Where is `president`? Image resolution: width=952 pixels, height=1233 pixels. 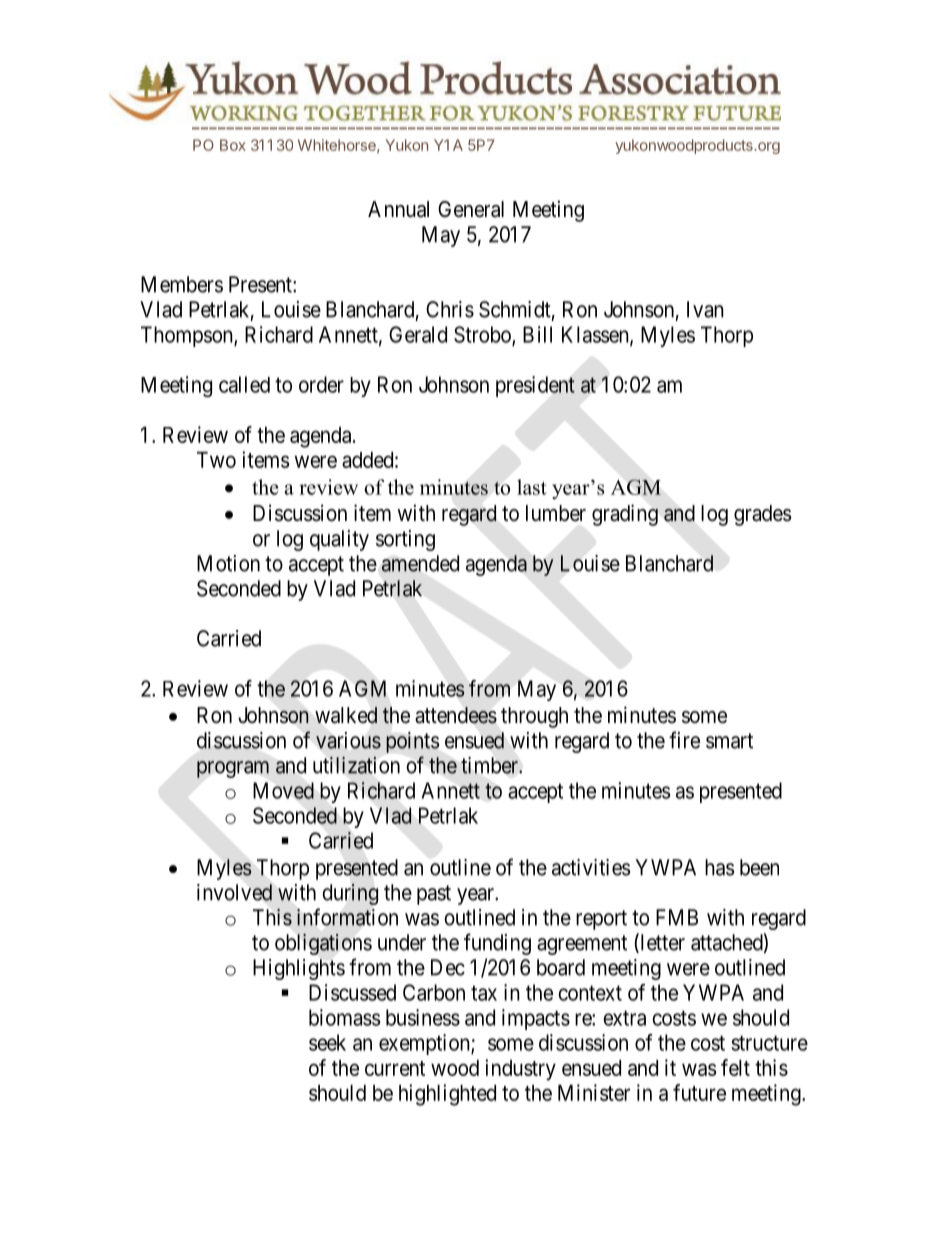 president is located at coordinates (535, 386).
